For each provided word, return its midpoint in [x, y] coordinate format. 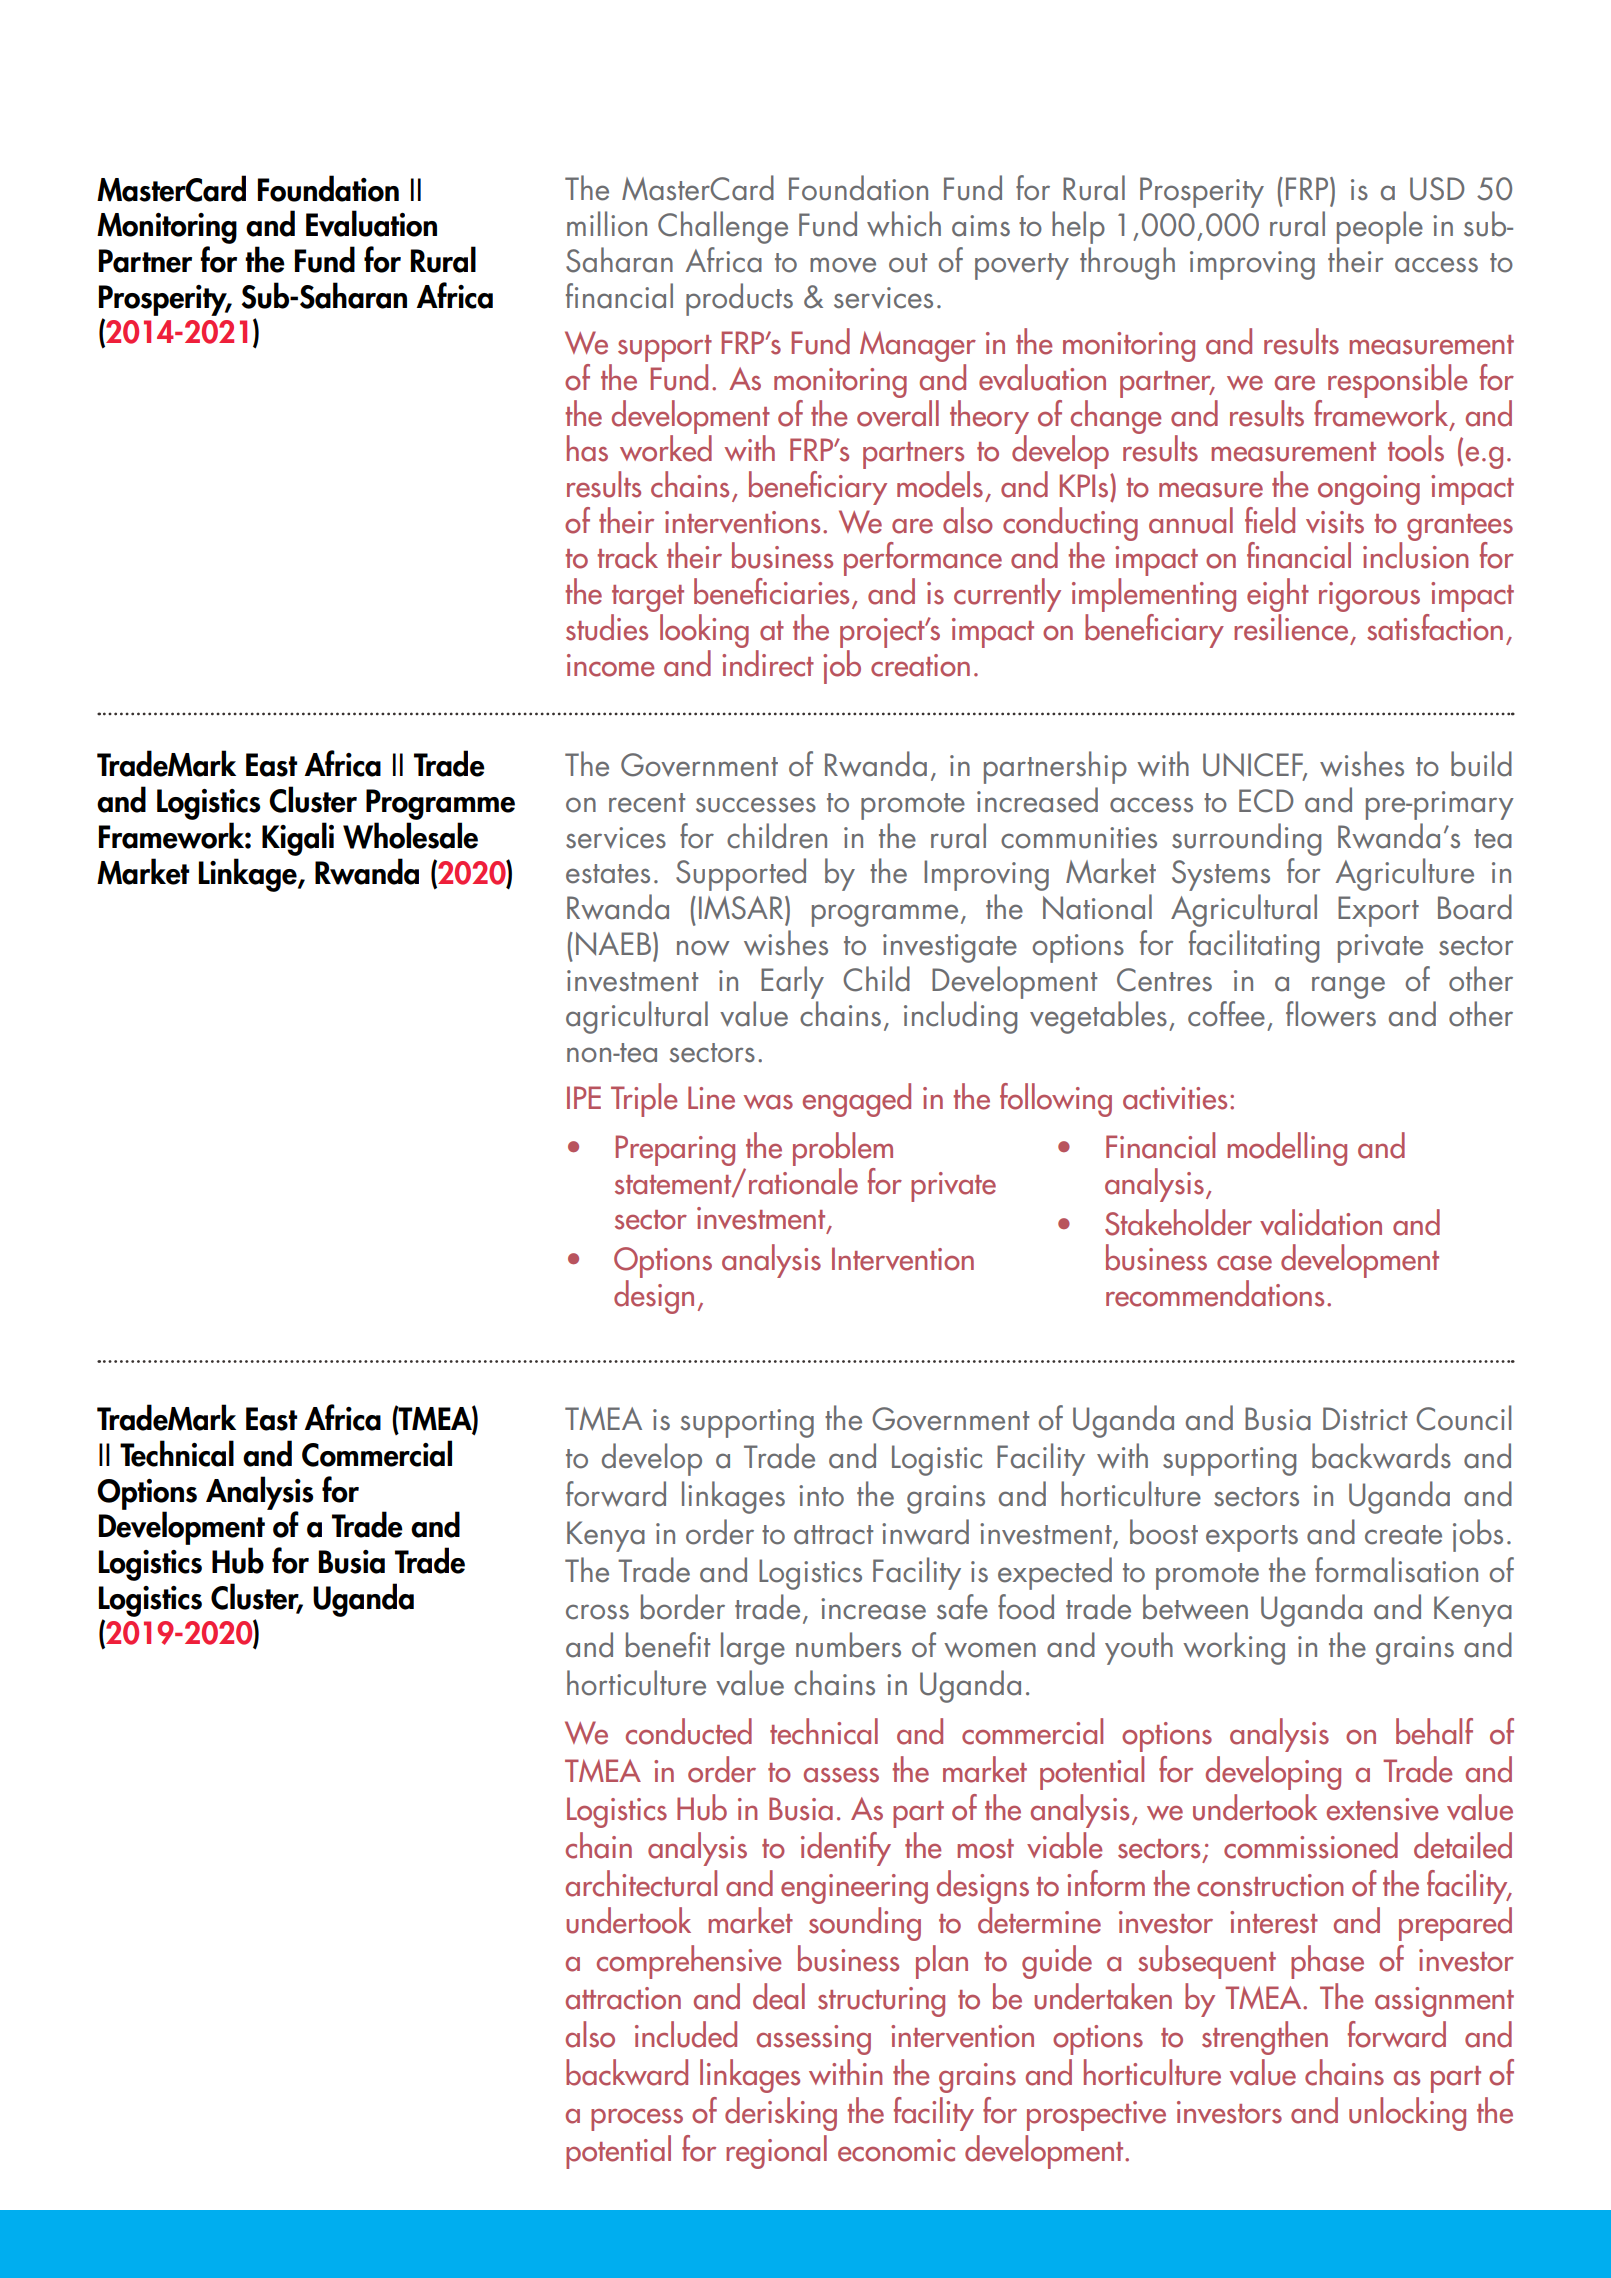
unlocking [1407, 2114]
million [607, 224]
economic [896, 2150]
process [637, 2120]
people [1380, 227]
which [904, 224]
